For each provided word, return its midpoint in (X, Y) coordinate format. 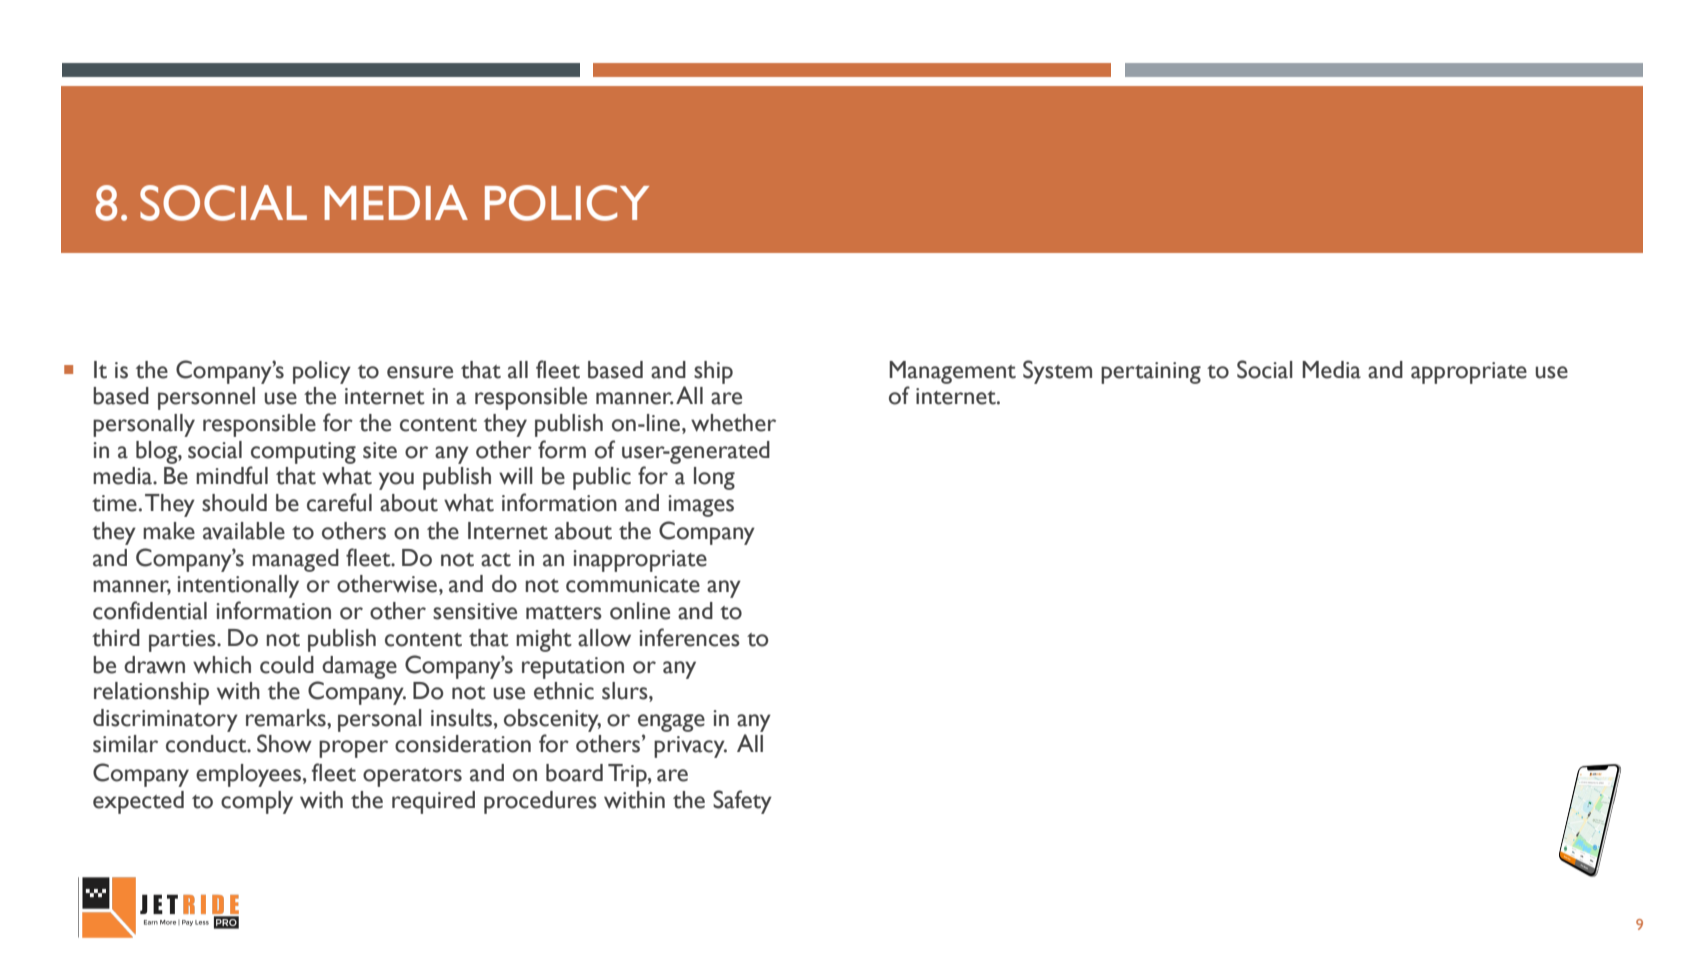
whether (733, 423)
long (714, 478)
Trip (628, 775)
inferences (689, 637)
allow (604, 638)
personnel (206, 398)
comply (257, 802)
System (1057, 372)
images (701, 506)
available (244, 531)
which (222, 665)
